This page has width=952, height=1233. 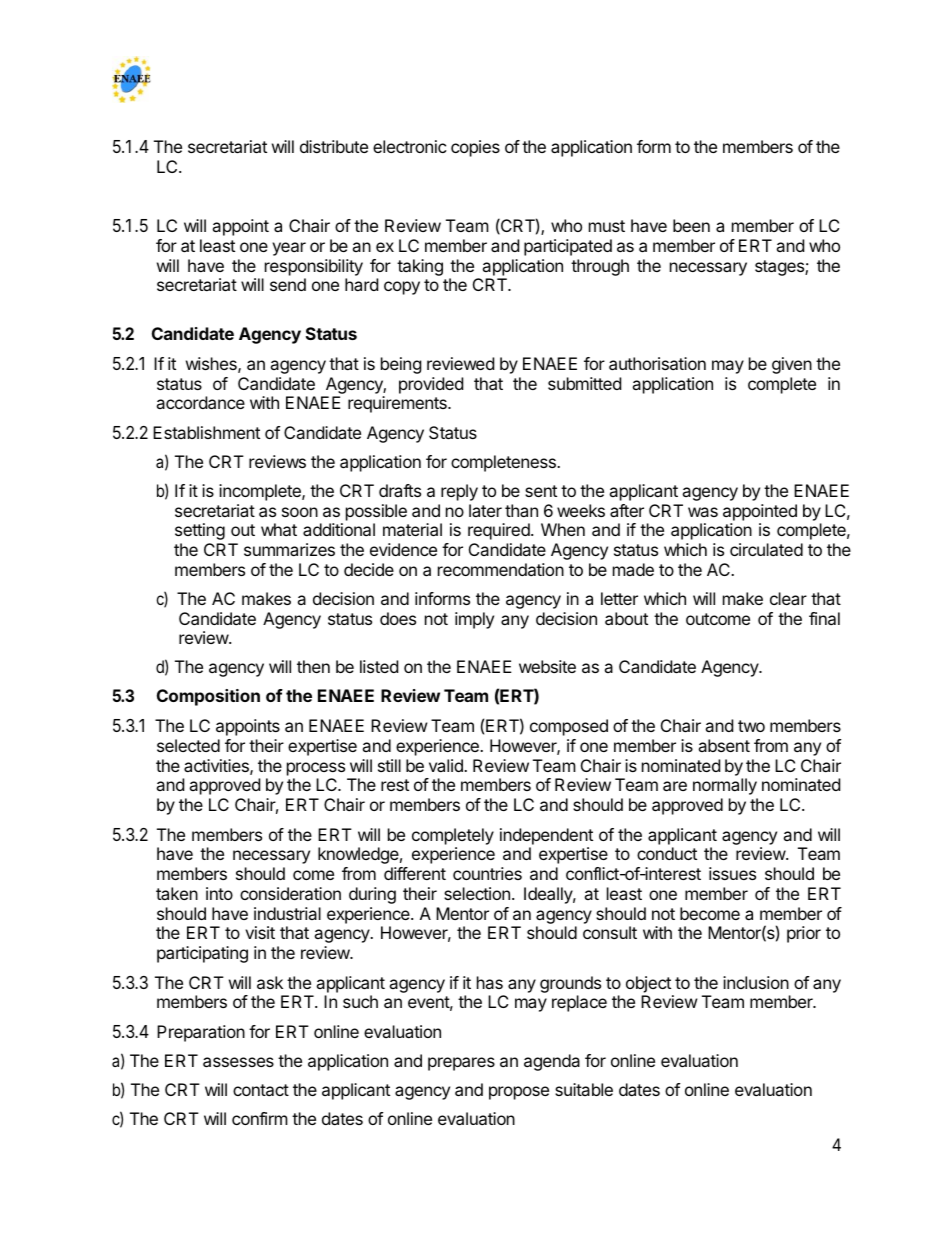 What do you see at coordinates (200, 402) in the page?
I see `accordance` at bounding box center [200, 402].
